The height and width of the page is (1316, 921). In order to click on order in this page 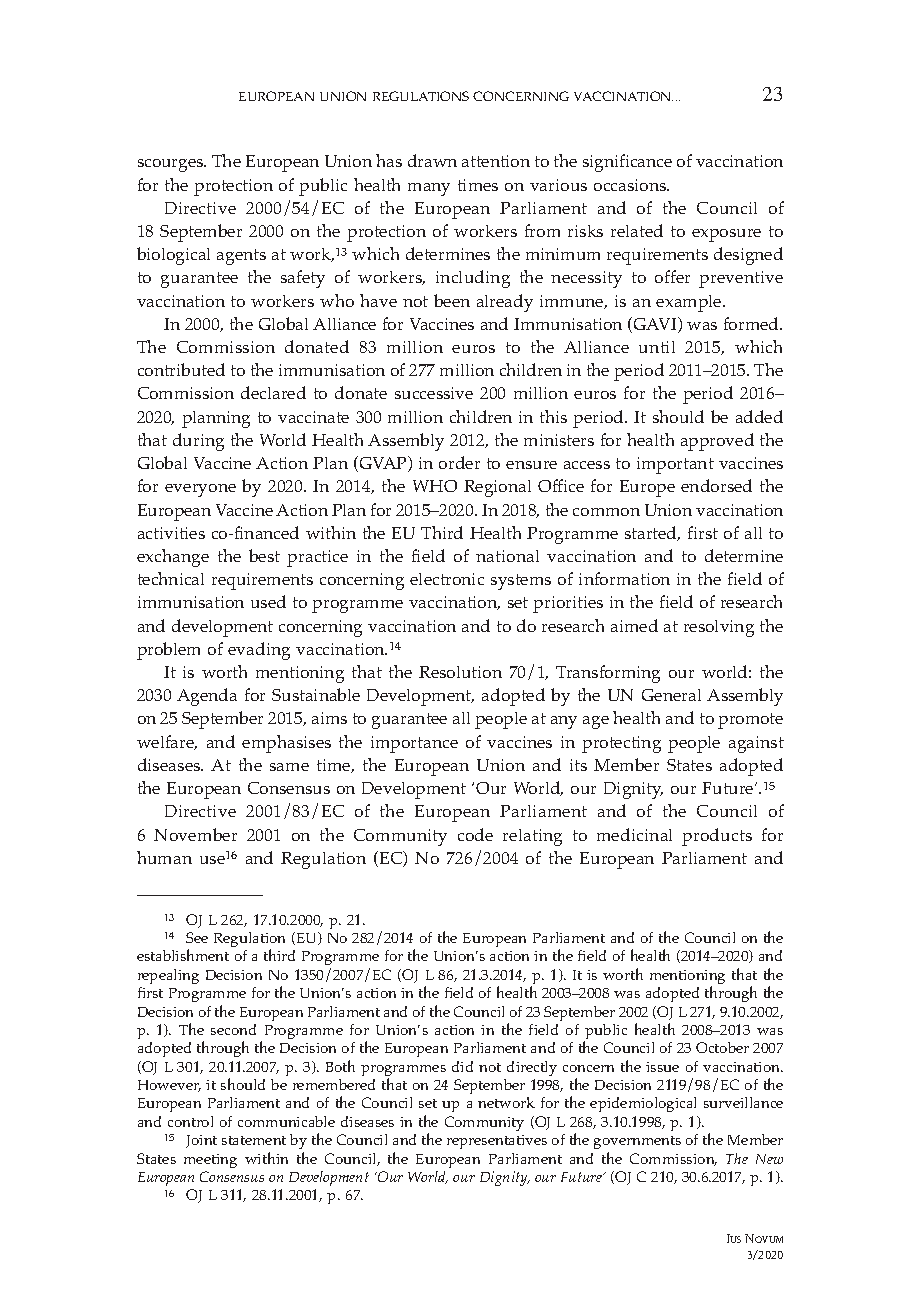, I will do `click(459, 462)`.
